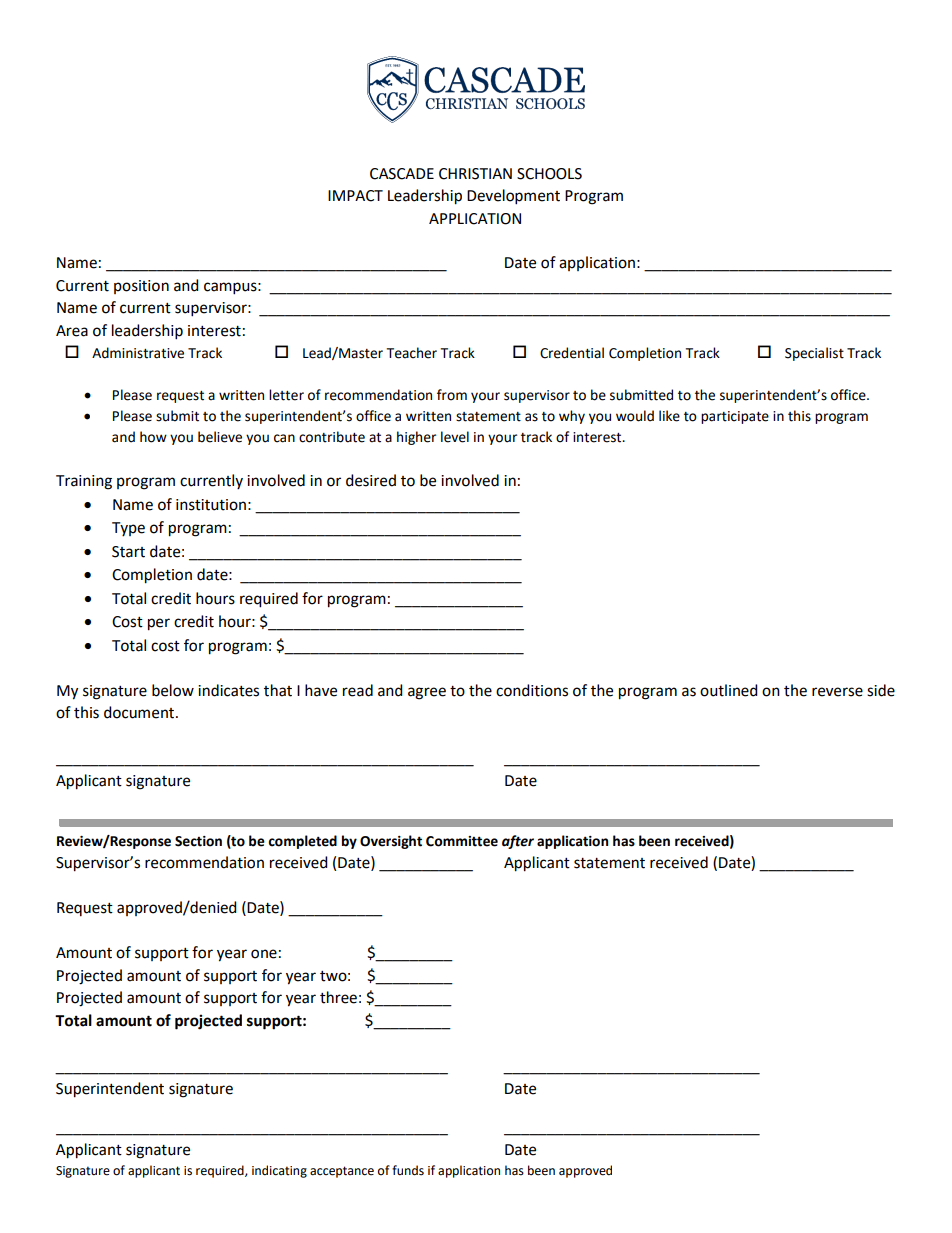 The width and height of the document is (952, 1233). What do you see at coordinates (549, 174) in the document?
I see `SCHOOLS` at bounding box center [549, 174].
